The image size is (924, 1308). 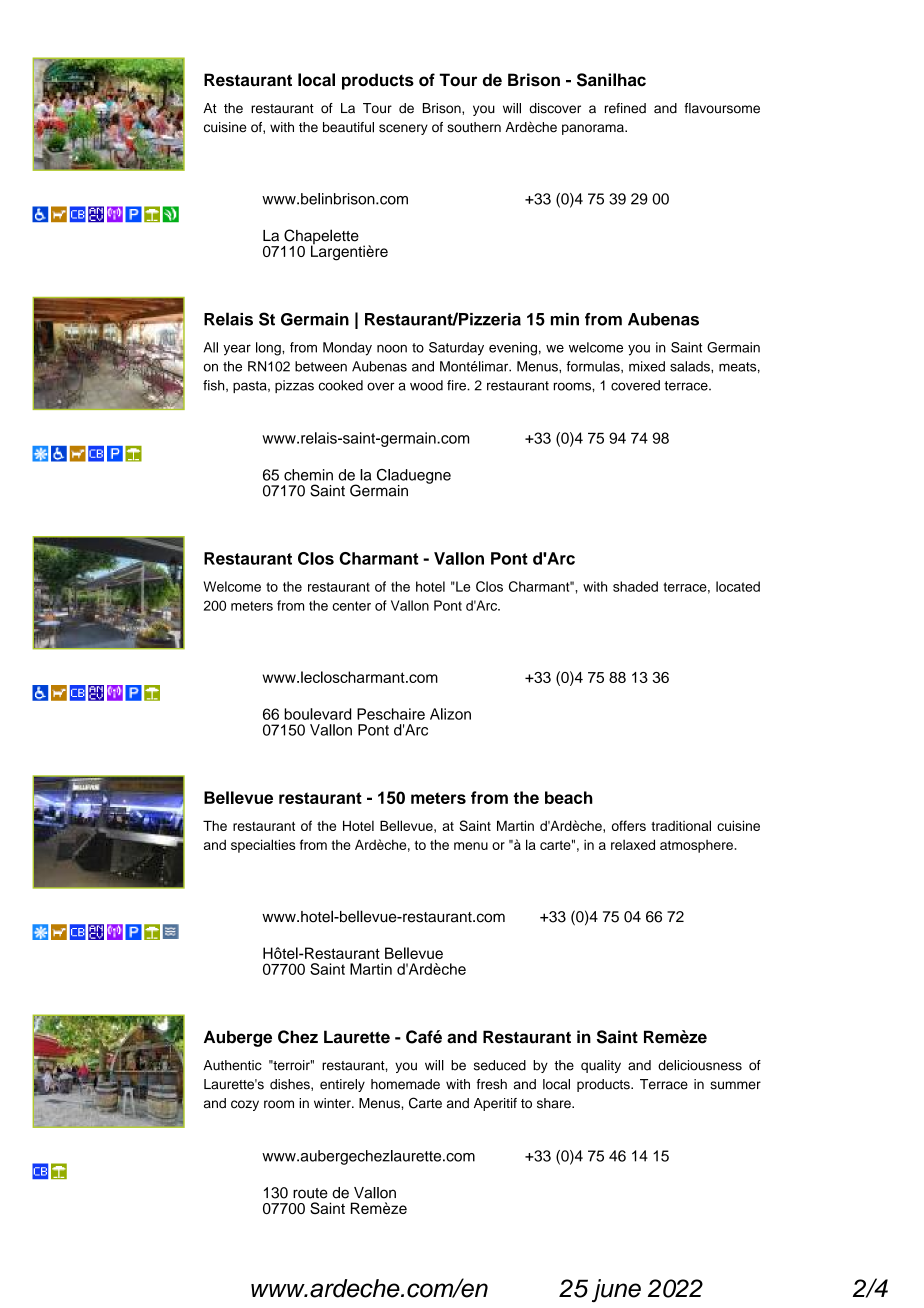 What do you see at coordinates (495, 1104) in the screenshot?
I see `Aperitif` at bounding box center [495, 1104].
